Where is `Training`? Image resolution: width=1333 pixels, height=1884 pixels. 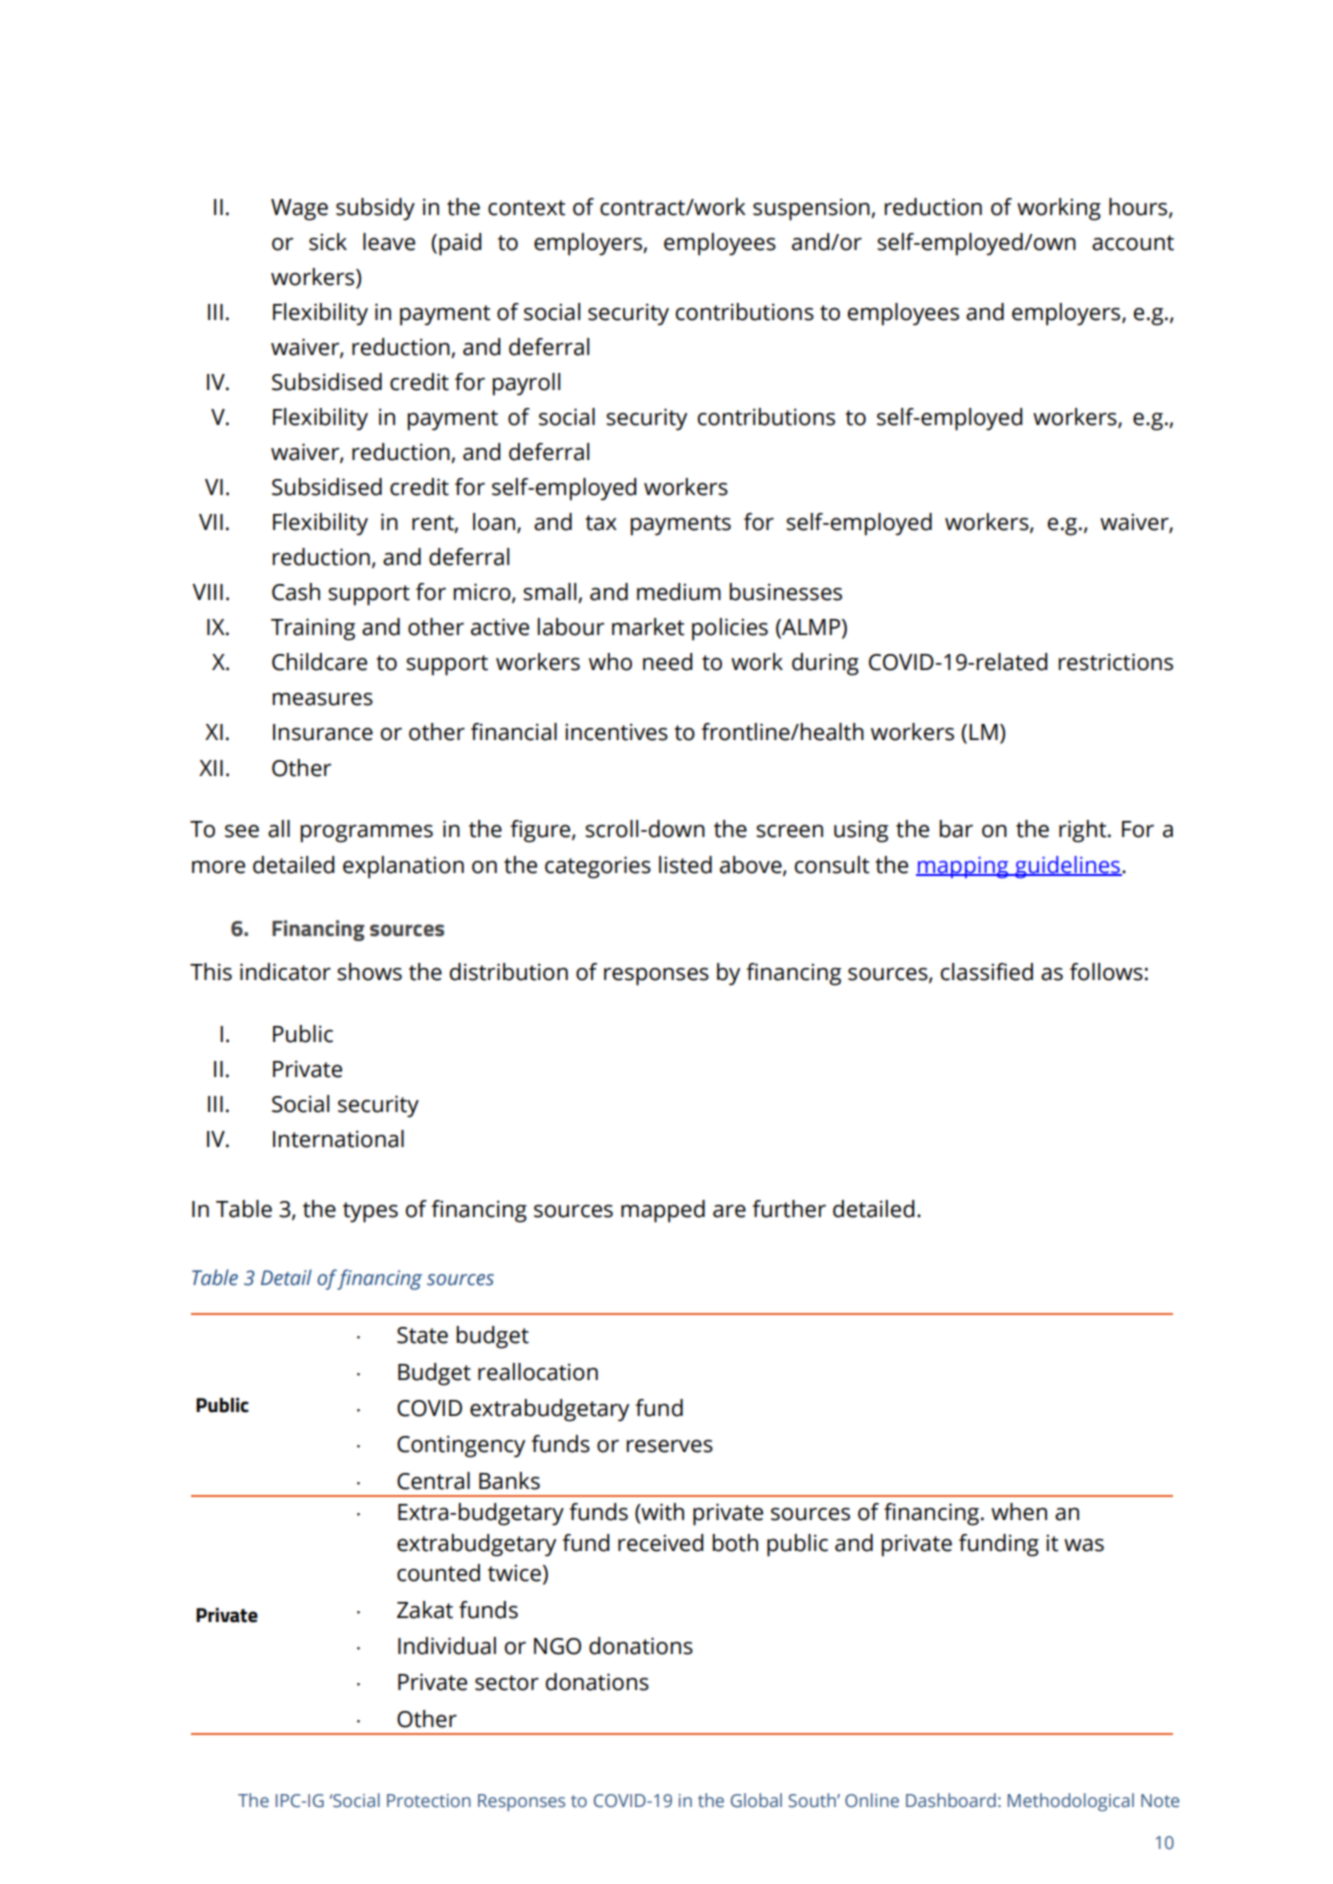 Training is located at coordinates (313, 629).
